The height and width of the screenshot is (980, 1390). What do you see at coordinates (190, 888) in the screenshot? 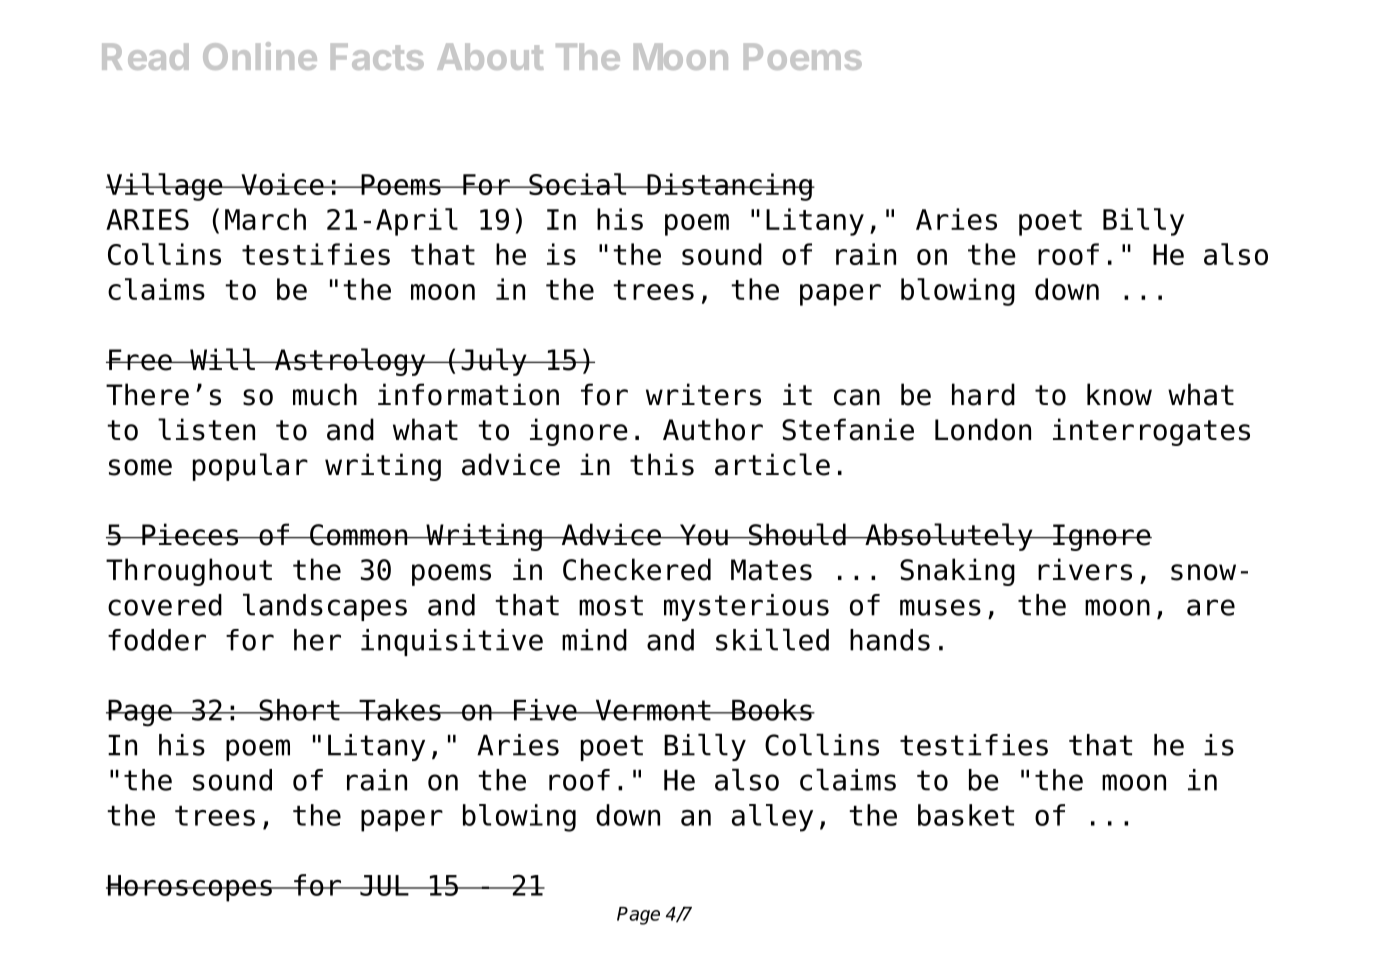
I see `Horoscopes` at bounding box center [190, 888].
